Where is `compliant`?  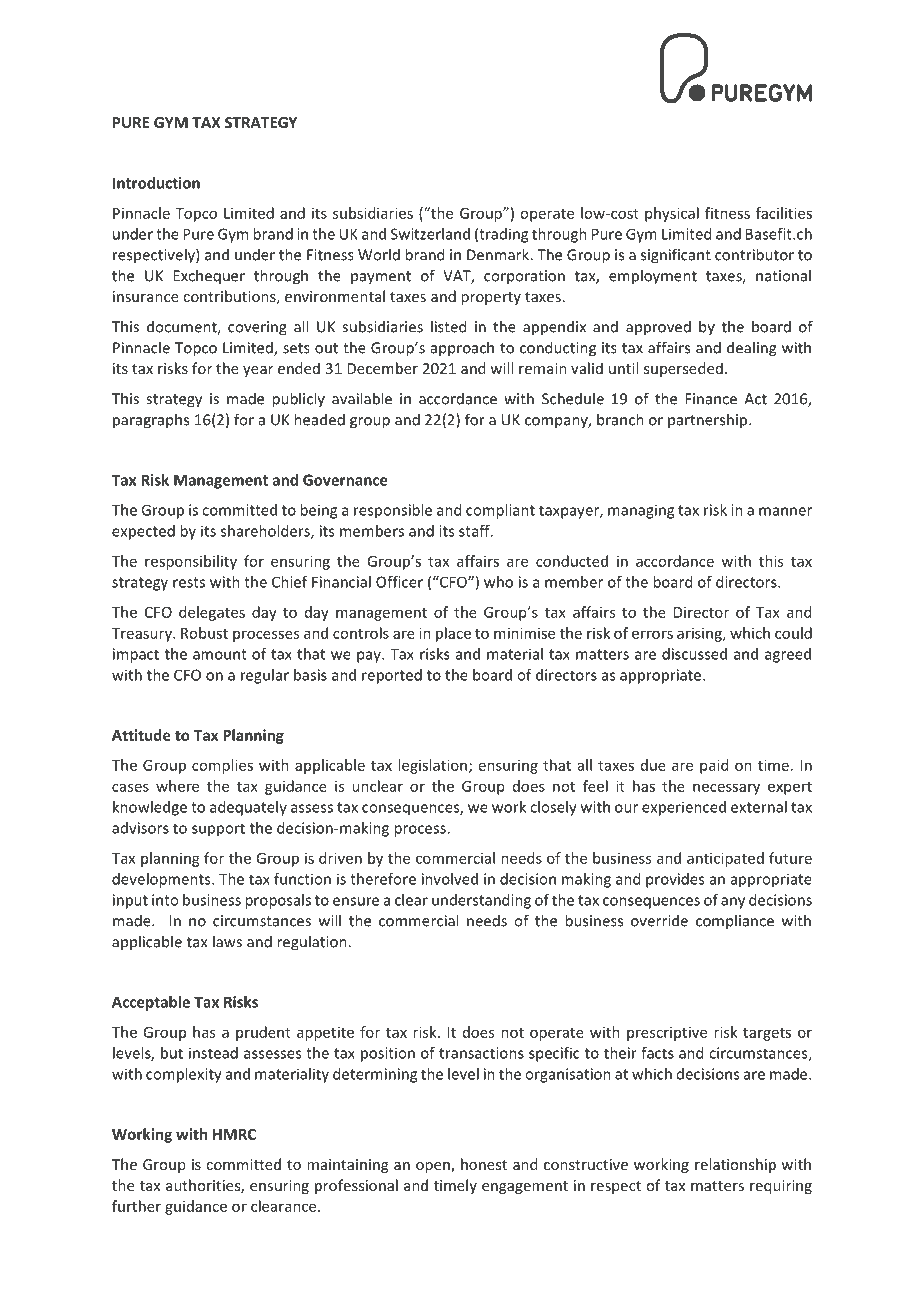
compliant is located at coordinates (500, 511).
